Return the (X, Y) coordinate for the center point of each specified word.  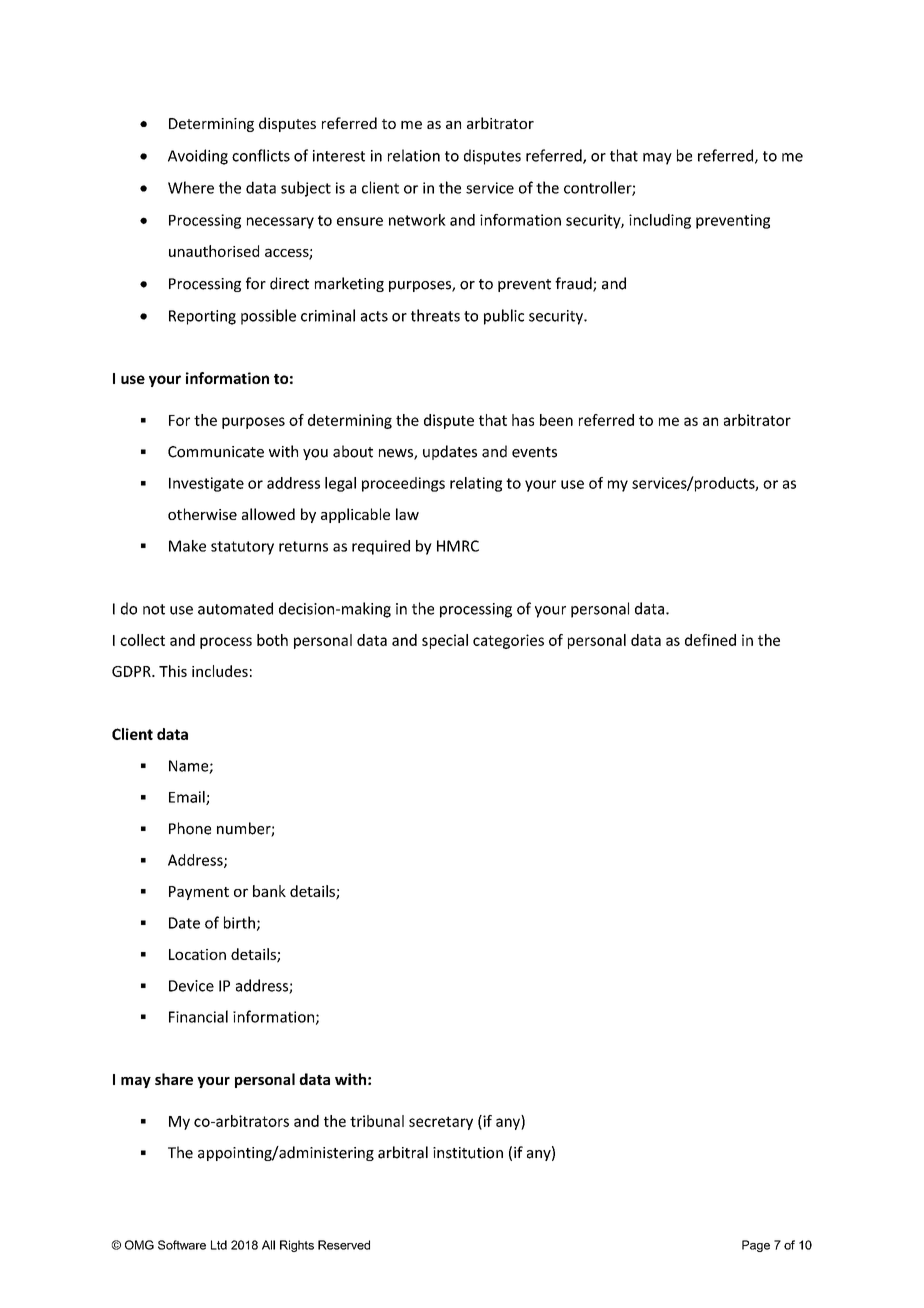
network (417, 220)
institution (468, 1153)
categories (508, 641)
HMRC (458, 546)
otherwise (202, 514)
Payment (199, 893)
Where (191, 187)
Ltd (219, 1245)
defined (710, 640)
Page (756, 1246)
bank (269, 891)
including (660, 221)
